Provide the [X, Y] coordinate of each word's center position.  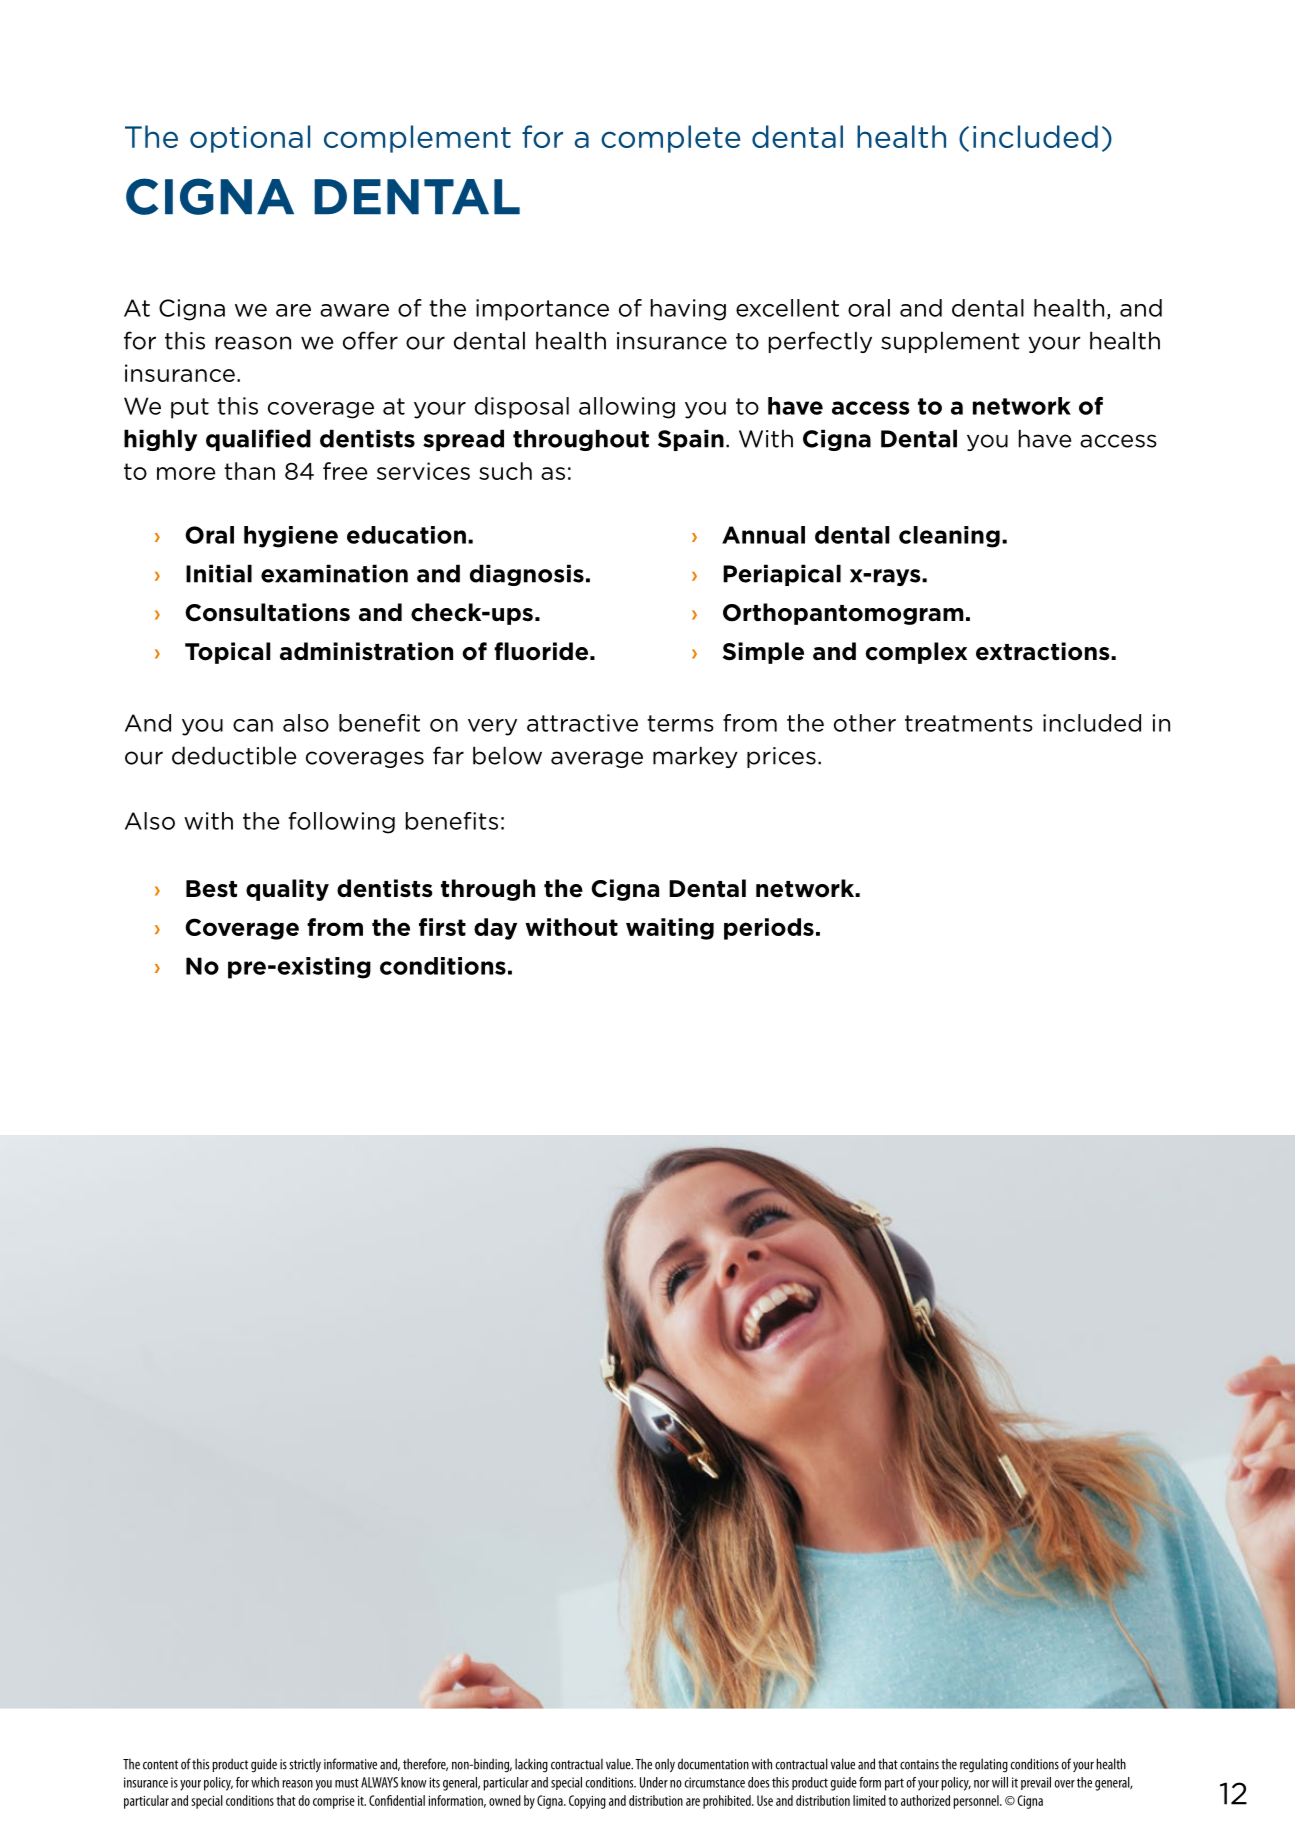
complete [670, 139]
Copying [587, 1802]
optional [250, 139]
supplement [950, 342]
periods [769, 929]
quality [287, 890]
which [265, 1782]
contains [919, 1764]
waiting [670, 929]
